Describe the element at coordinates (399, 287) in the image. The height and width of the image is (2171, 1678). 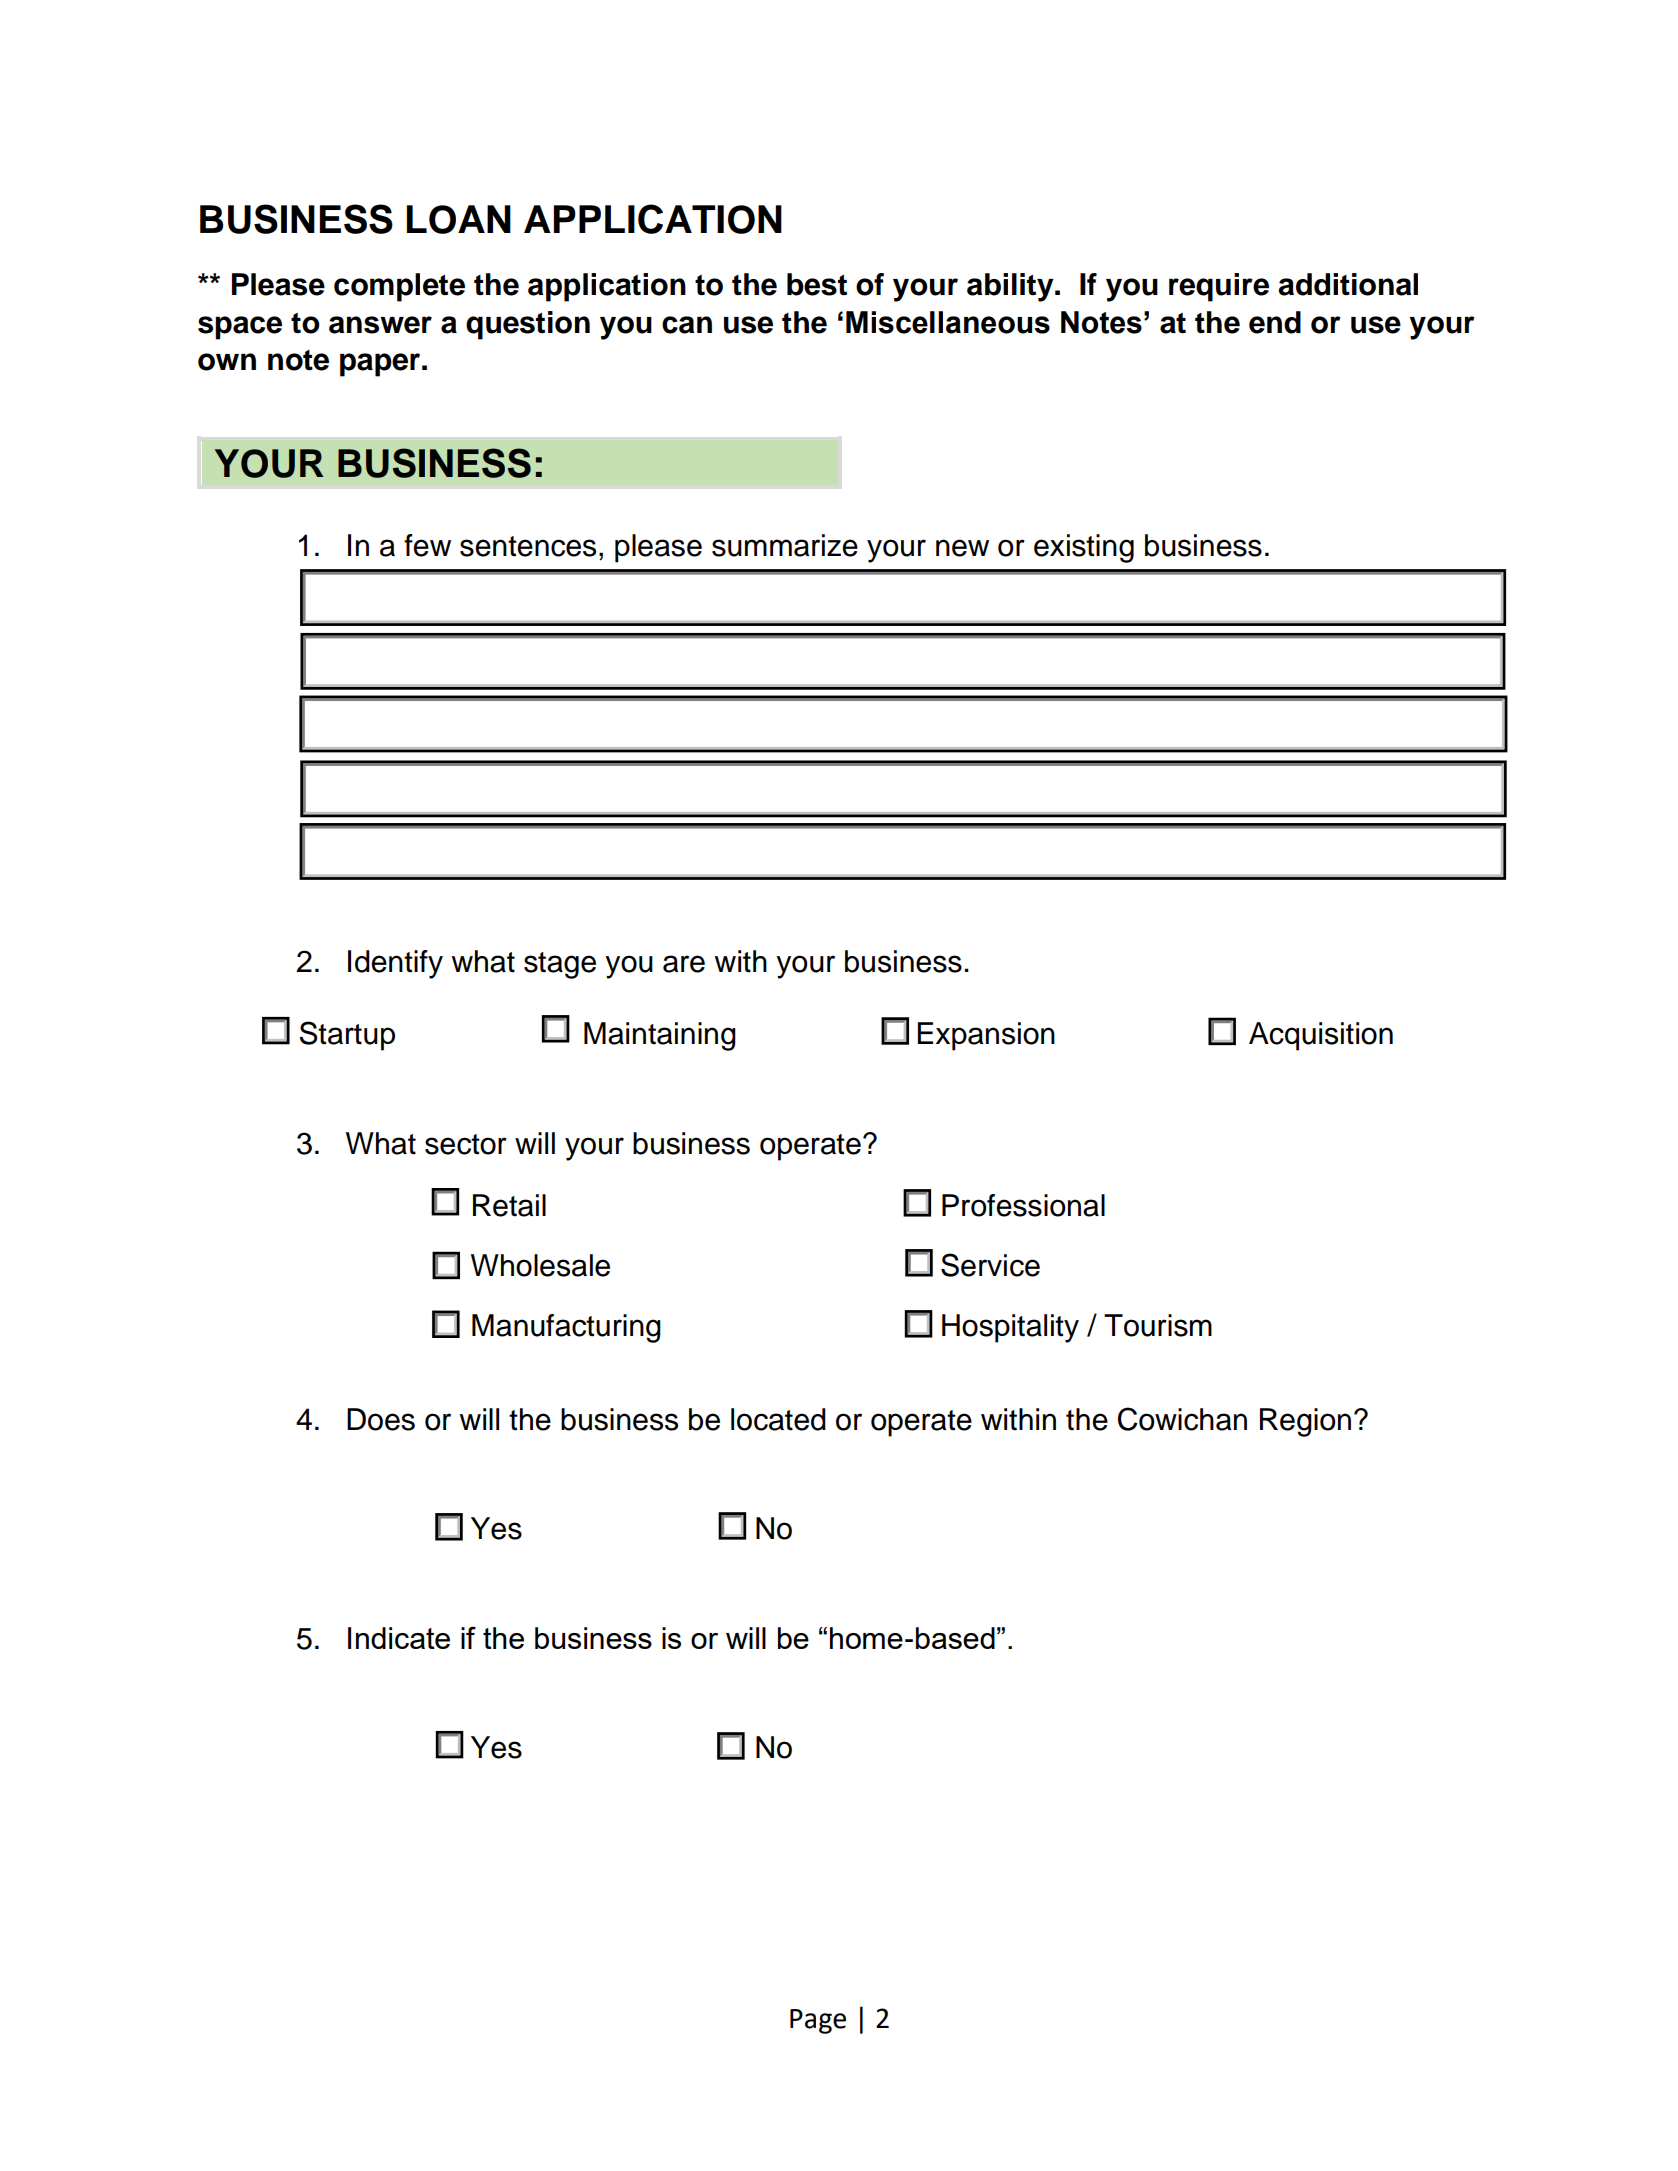
I see `complete` at that location.
